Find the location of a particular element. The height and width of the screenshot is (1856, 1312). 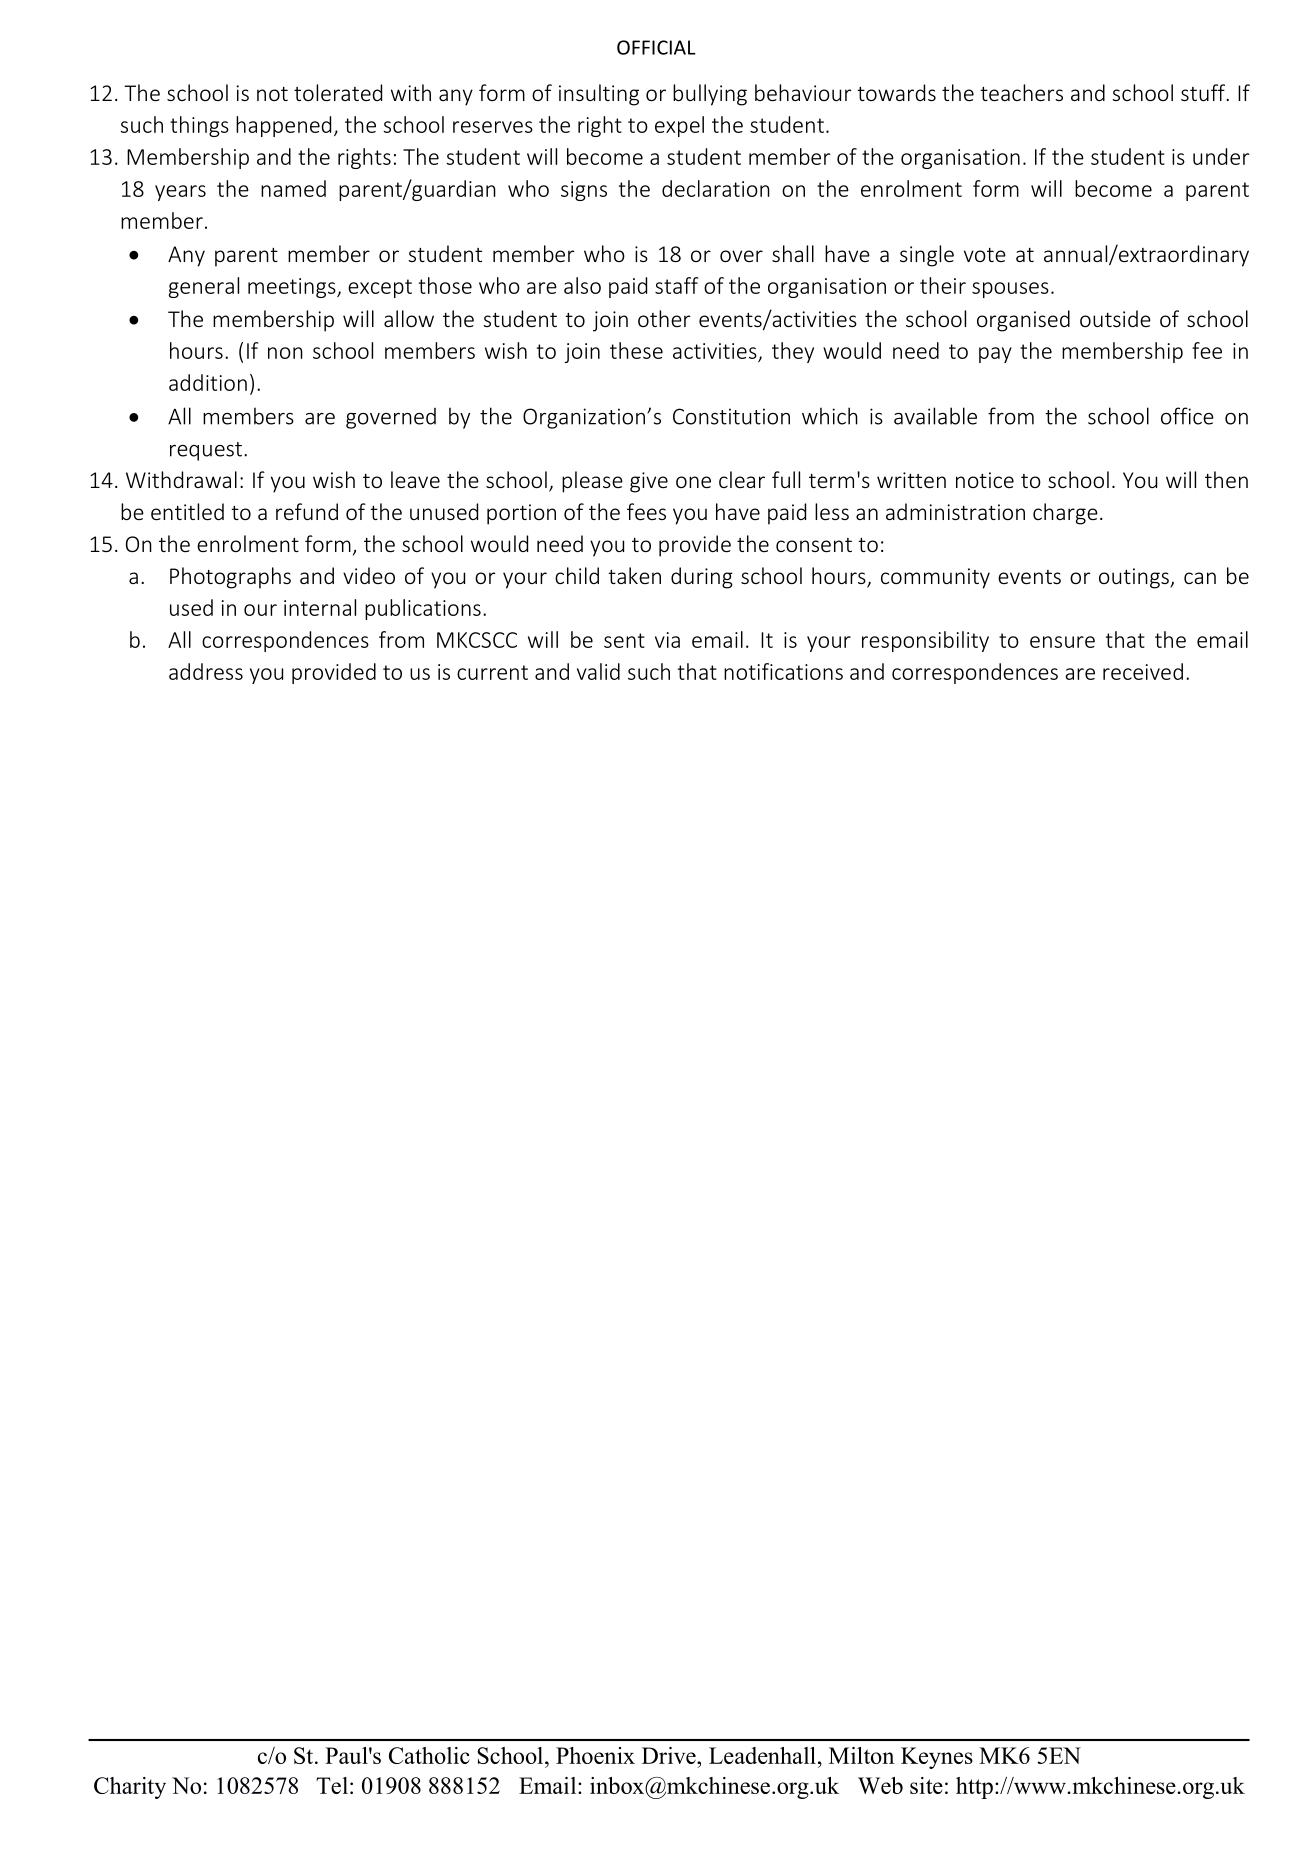

fees is located at coordinates (646, 511).
